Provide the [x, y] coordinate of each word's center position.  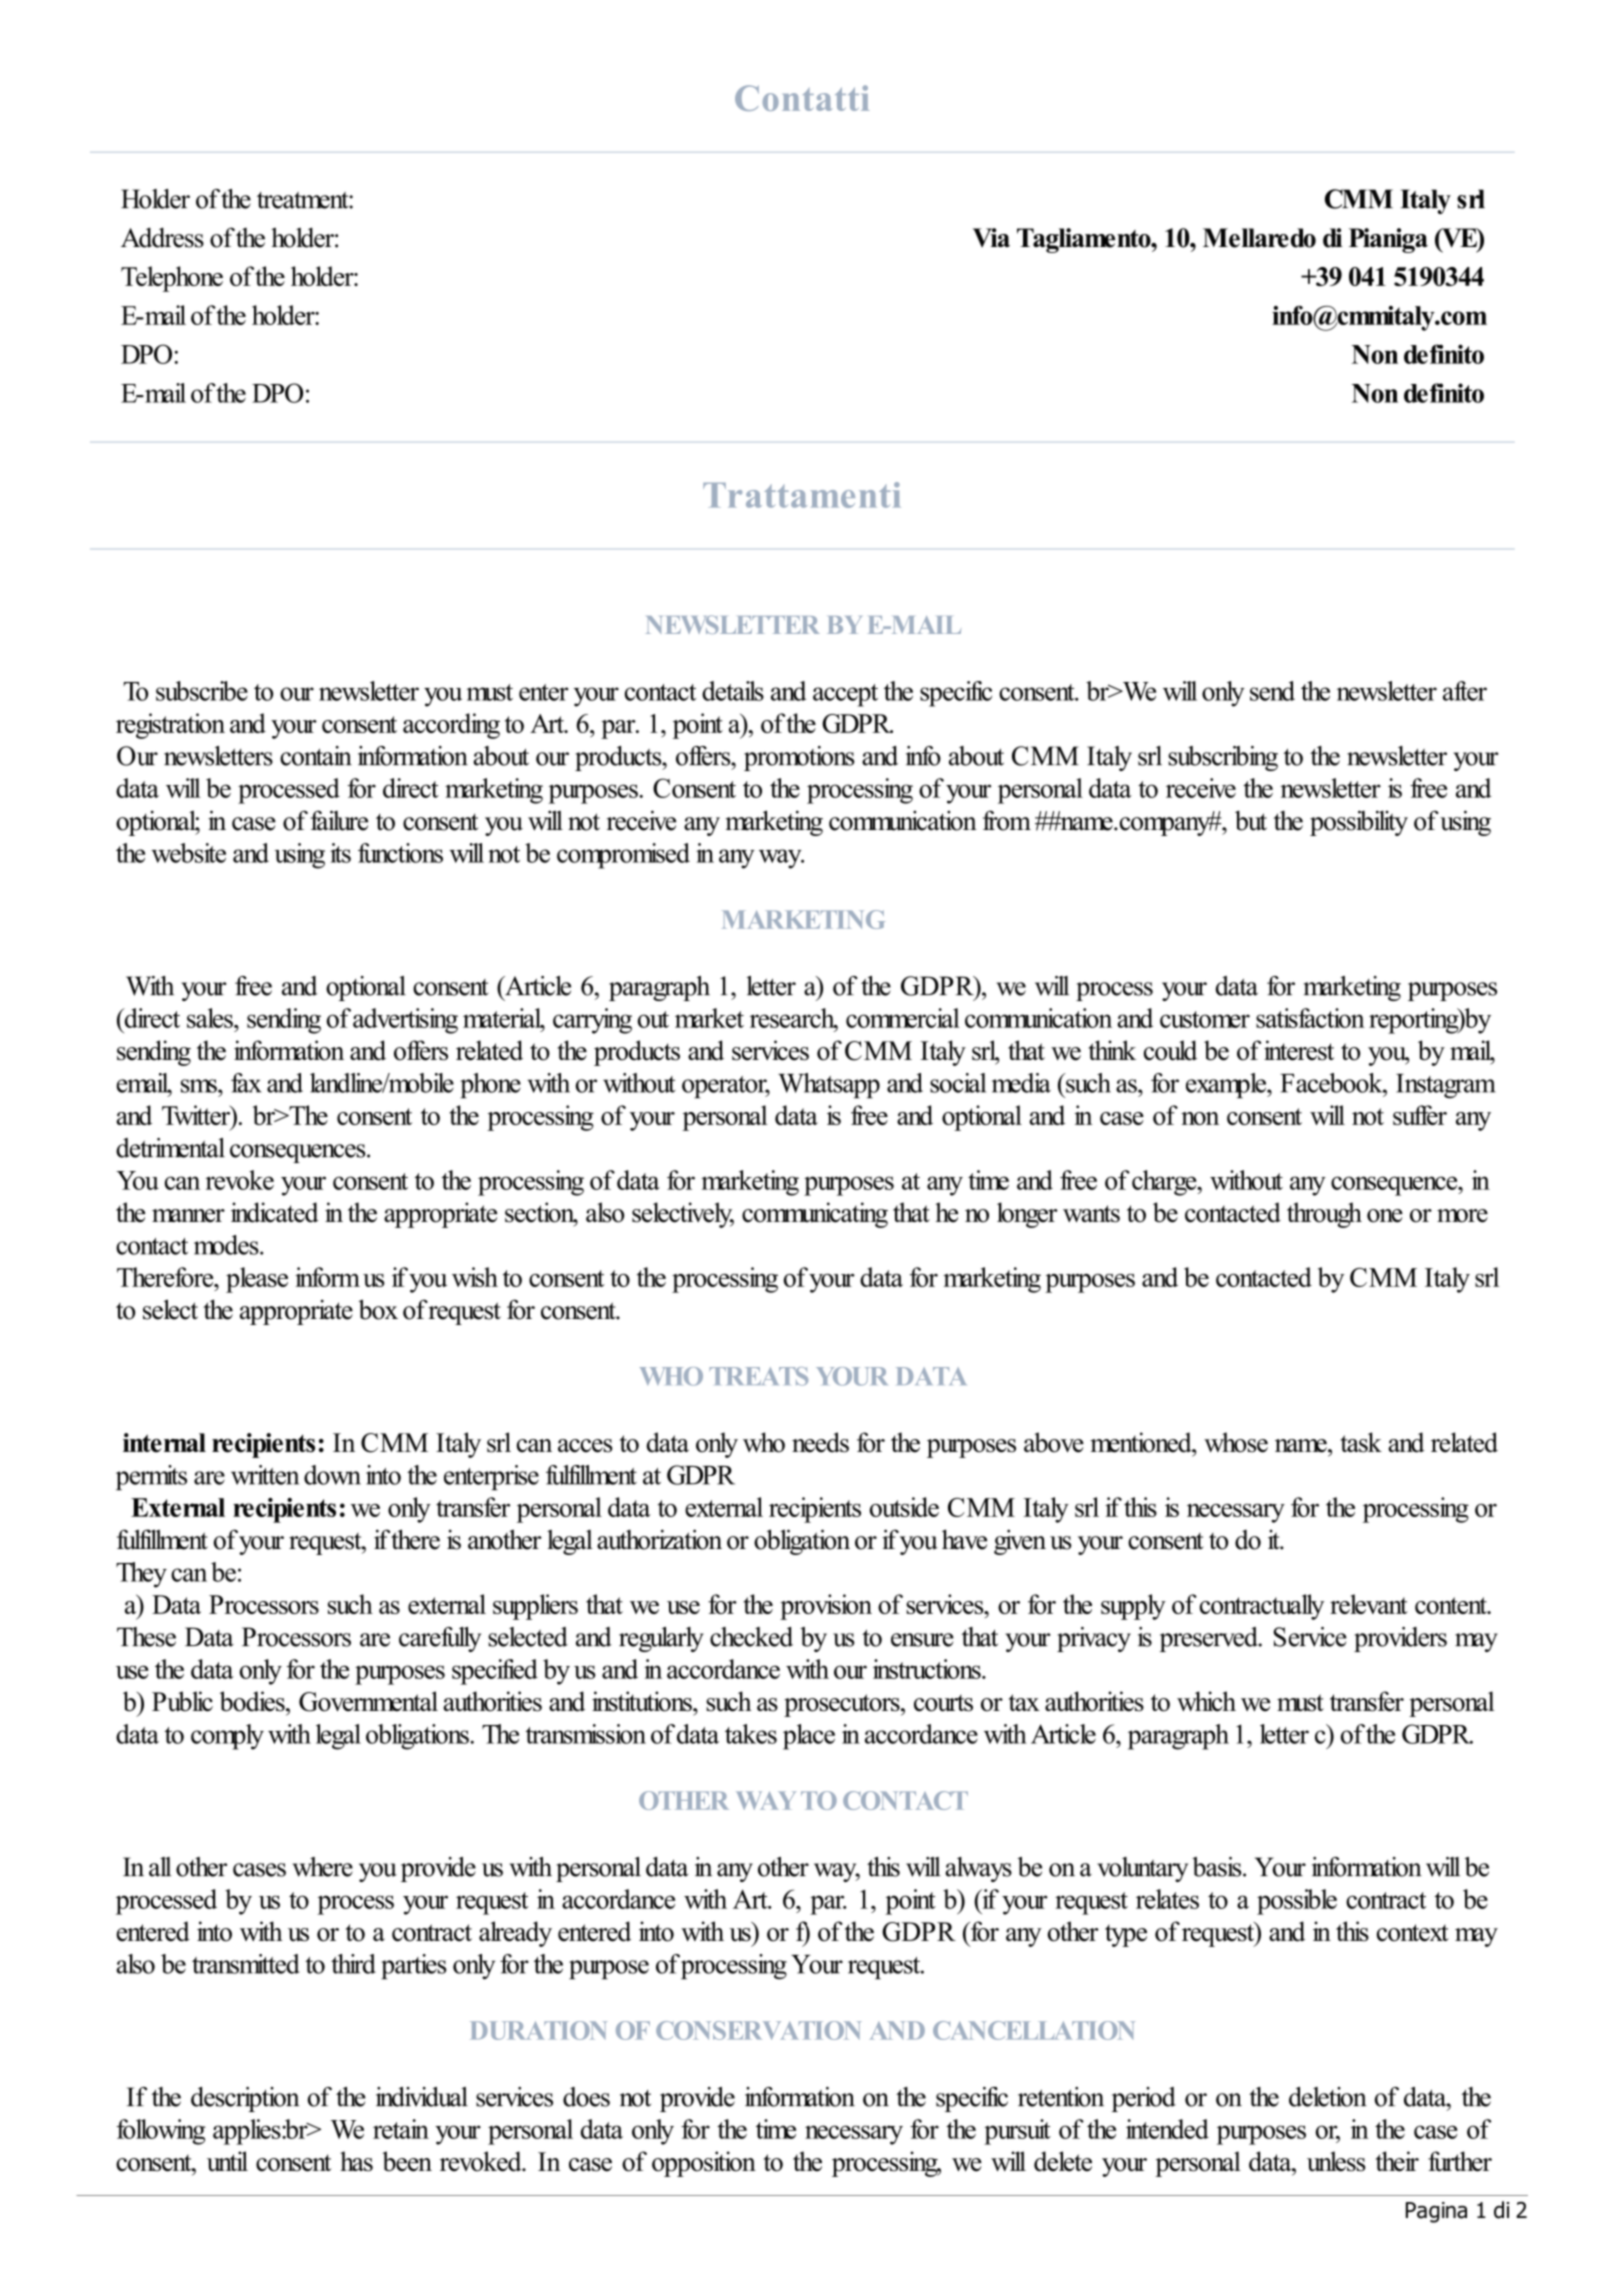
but [1251, 820]
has [356, 2161]
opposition [704, 2164]
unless [1336, 2161]
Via [991, 237]
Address [162, 237]
